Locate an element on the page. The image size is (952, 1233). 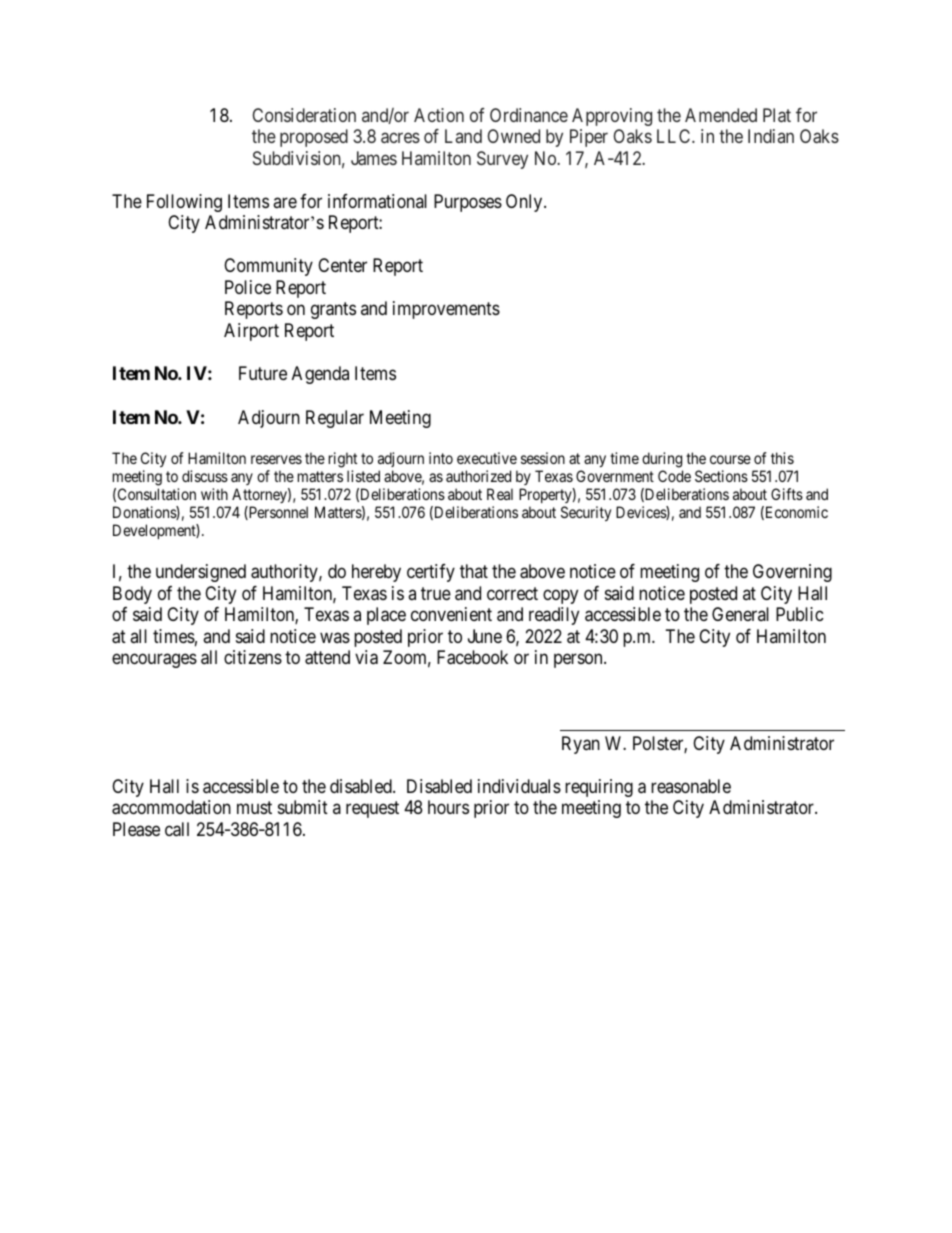
authorized is located at coordinates (478, 476).
